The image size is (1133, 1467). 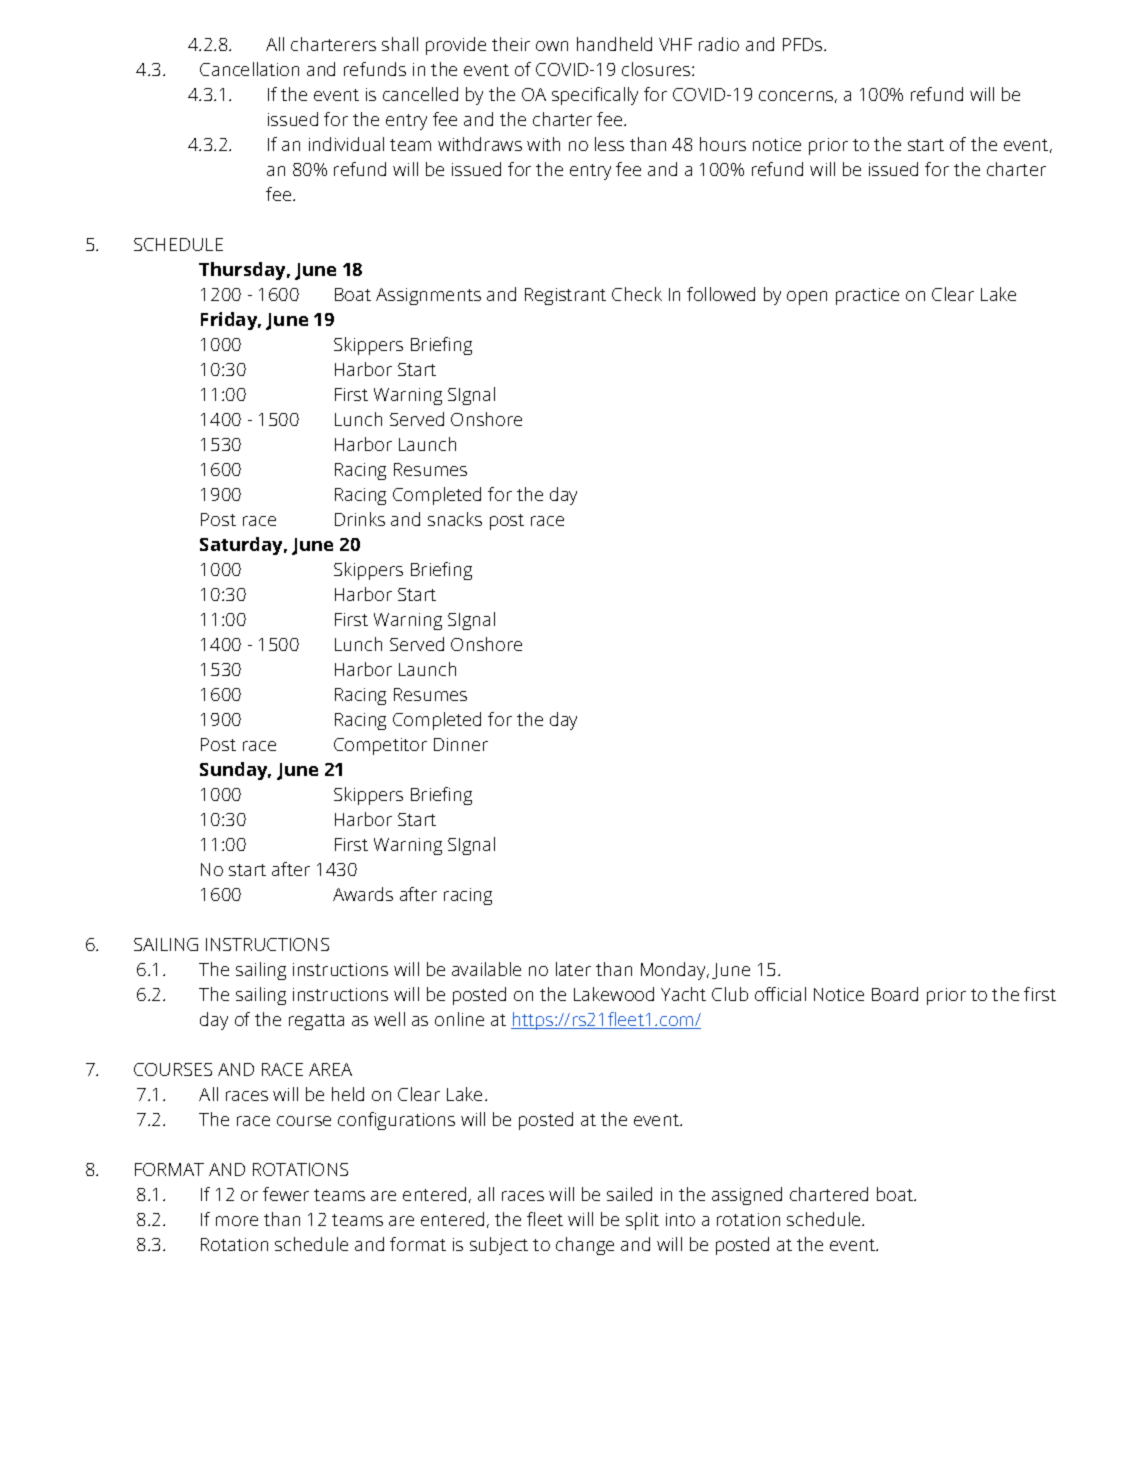 I want to click on specifically, so click(x=595, y=96).
